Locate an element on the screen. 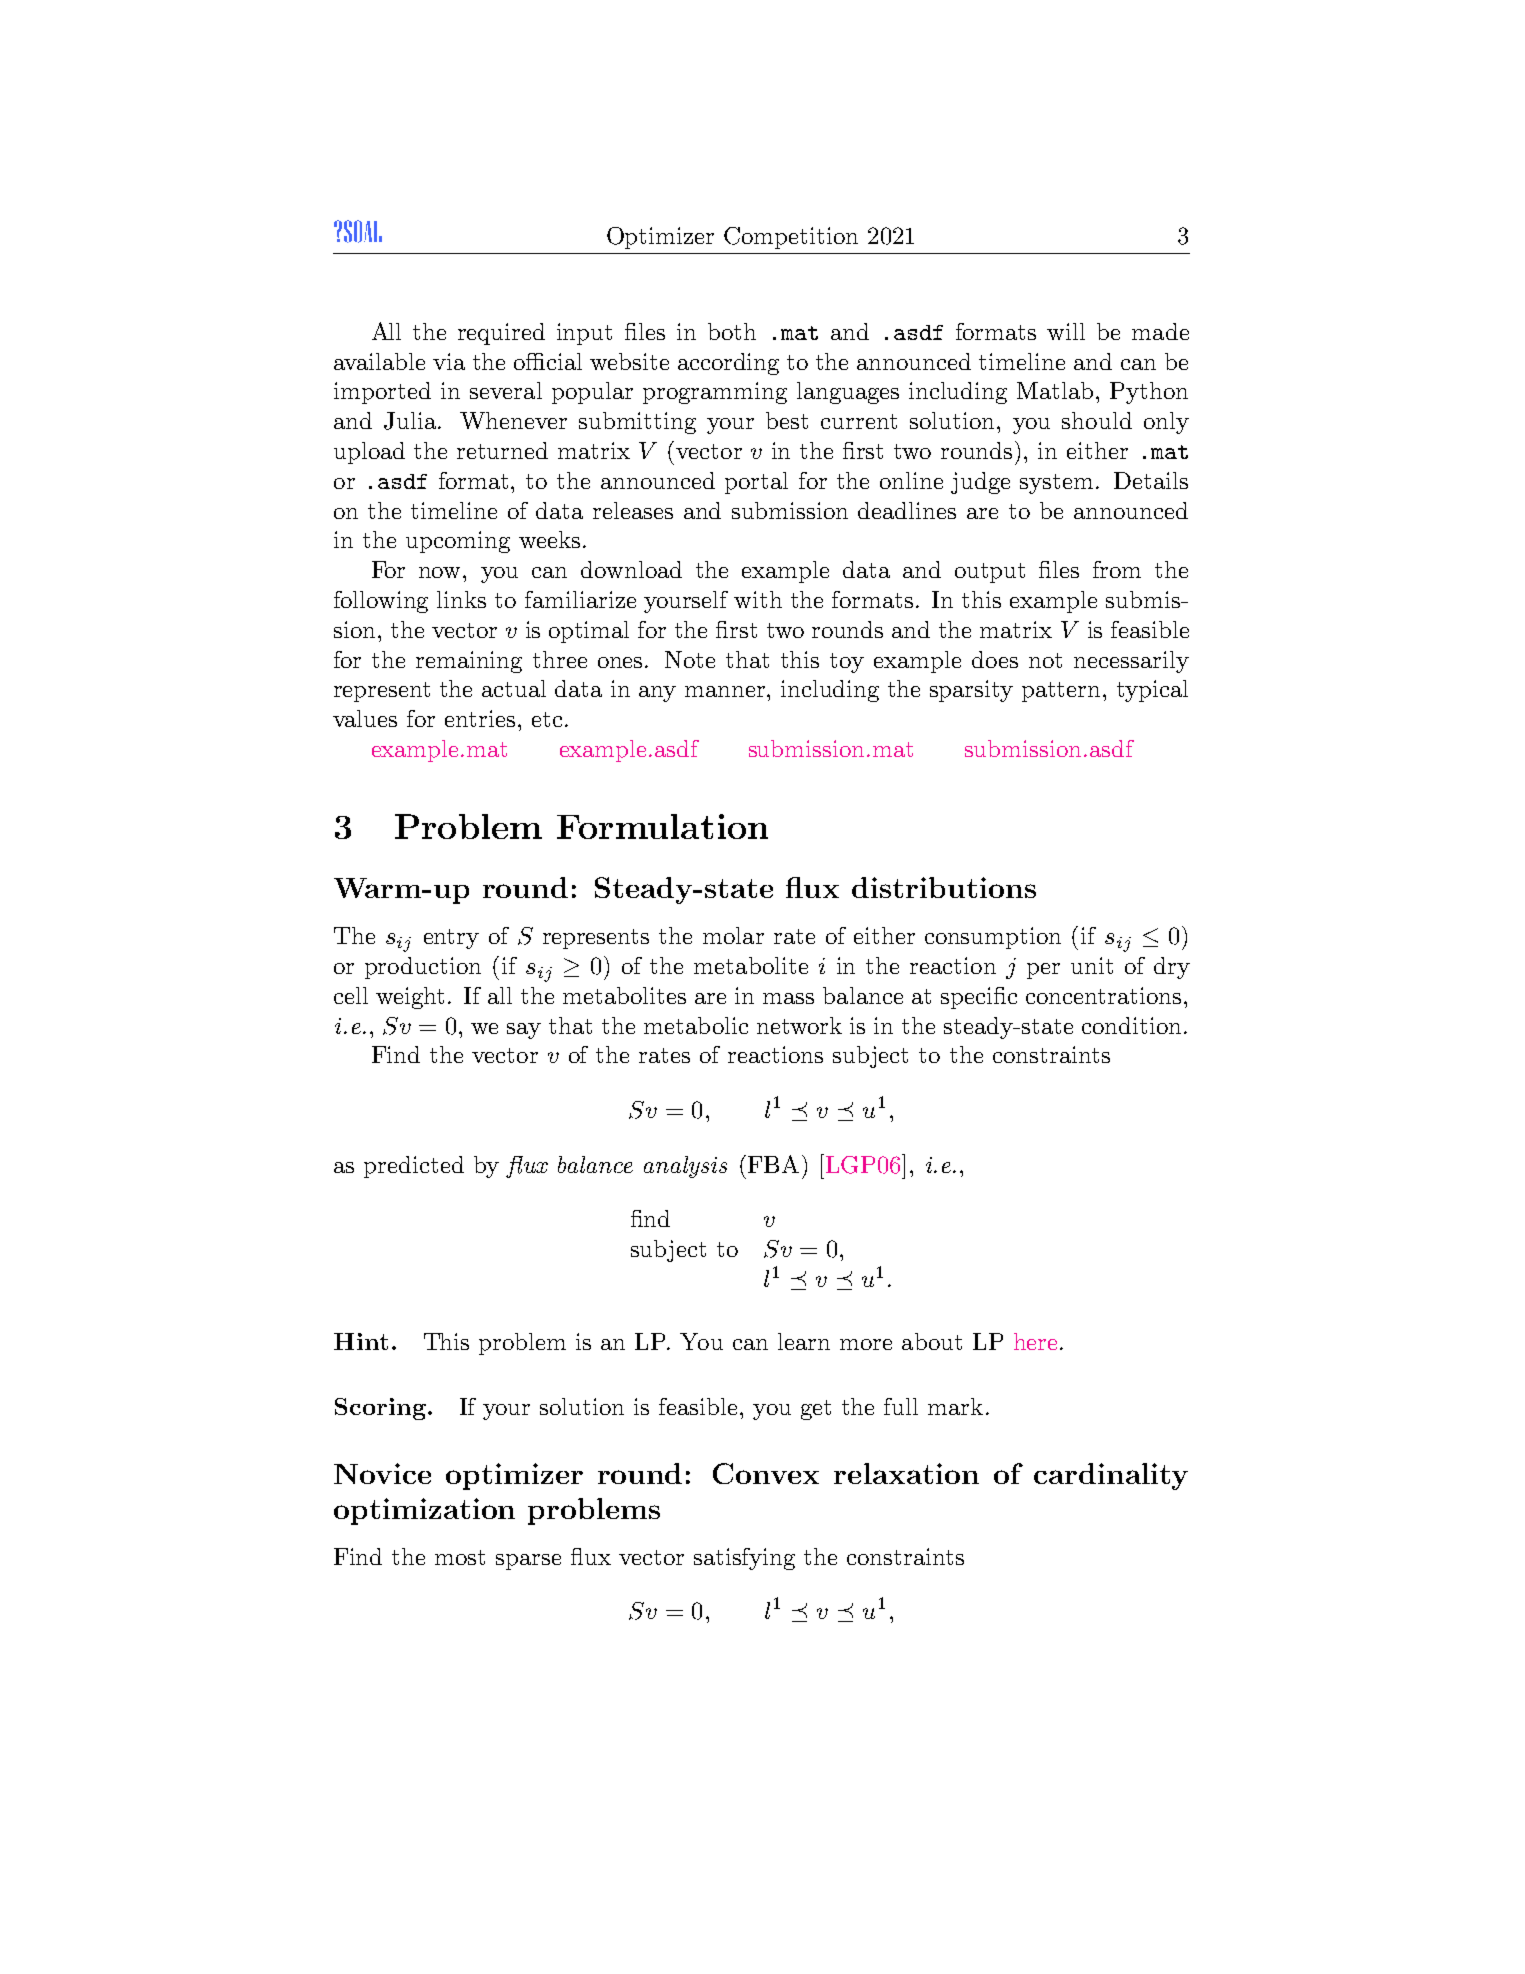 Image resolution: width=1525 pixels, height=1974 pixels. unit is located at coordinates (1092, 965).
